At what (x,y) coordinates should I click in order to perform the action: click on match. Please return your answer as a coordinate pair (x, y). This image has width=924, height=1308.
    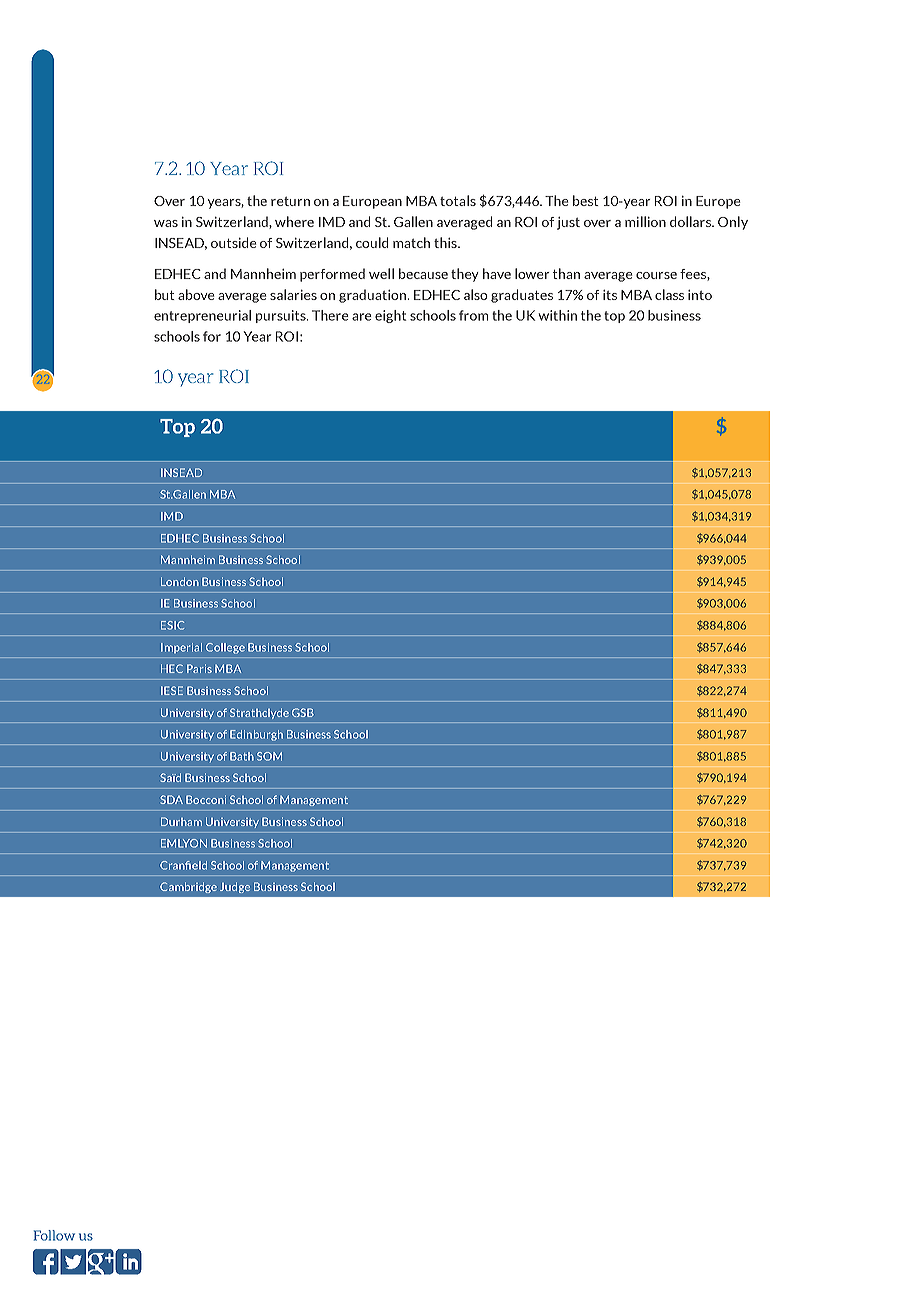
    Looking at the image, I should click on (411, 242).
